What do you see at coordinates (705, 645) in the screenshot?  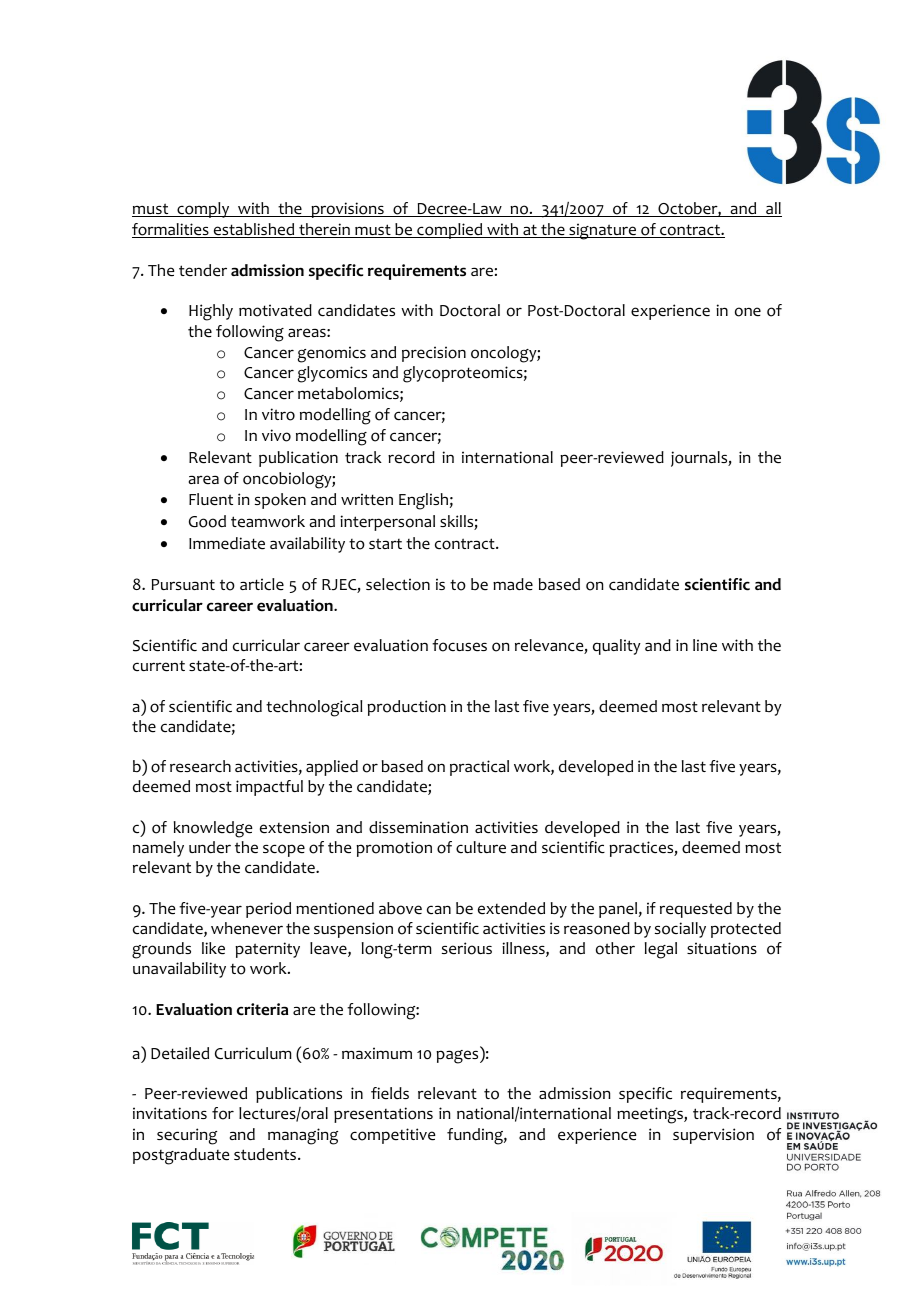 I see `line` at bounding box center [705, 645].
